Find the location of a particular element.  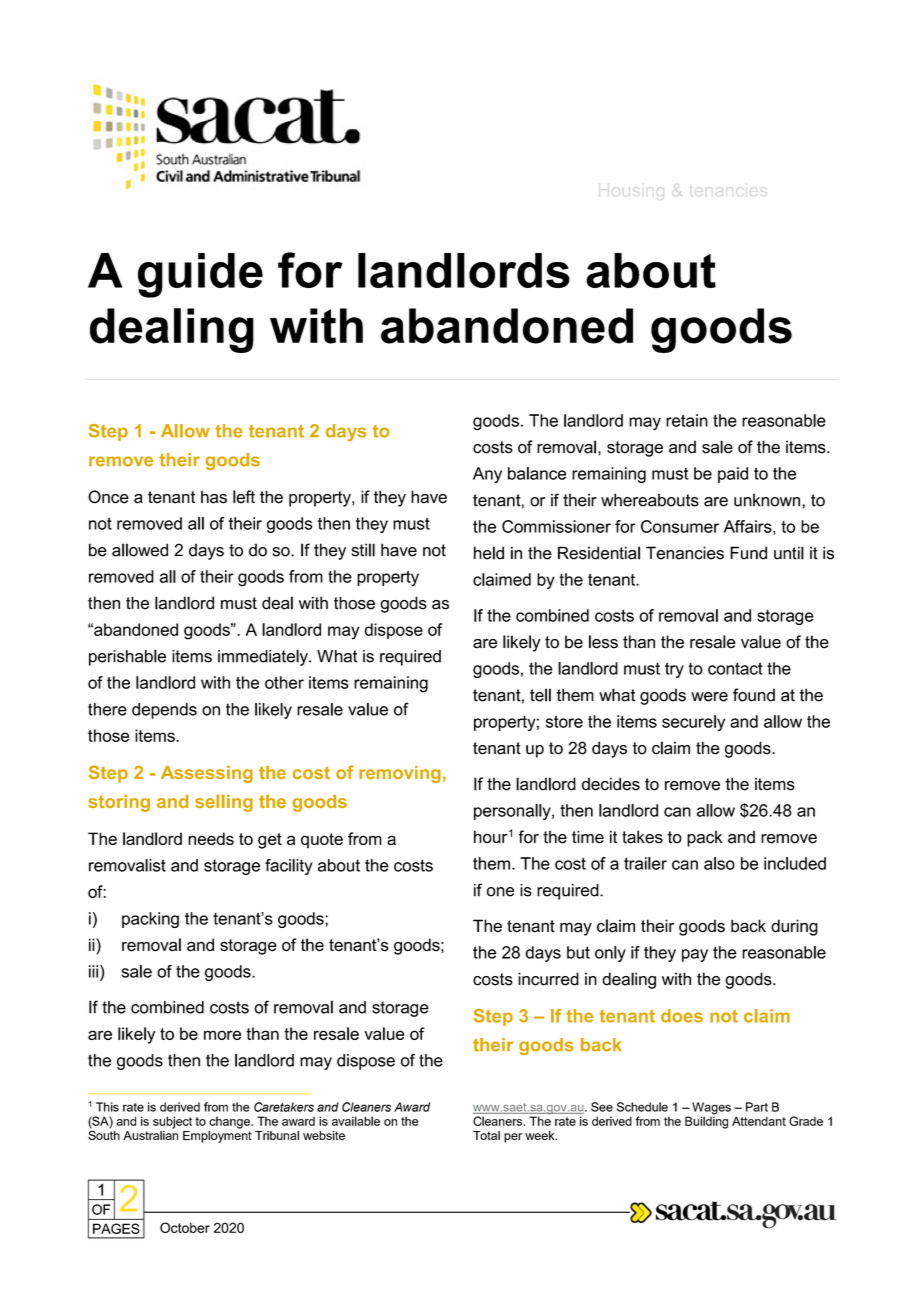

October is located at coordinates (185, 1227).
